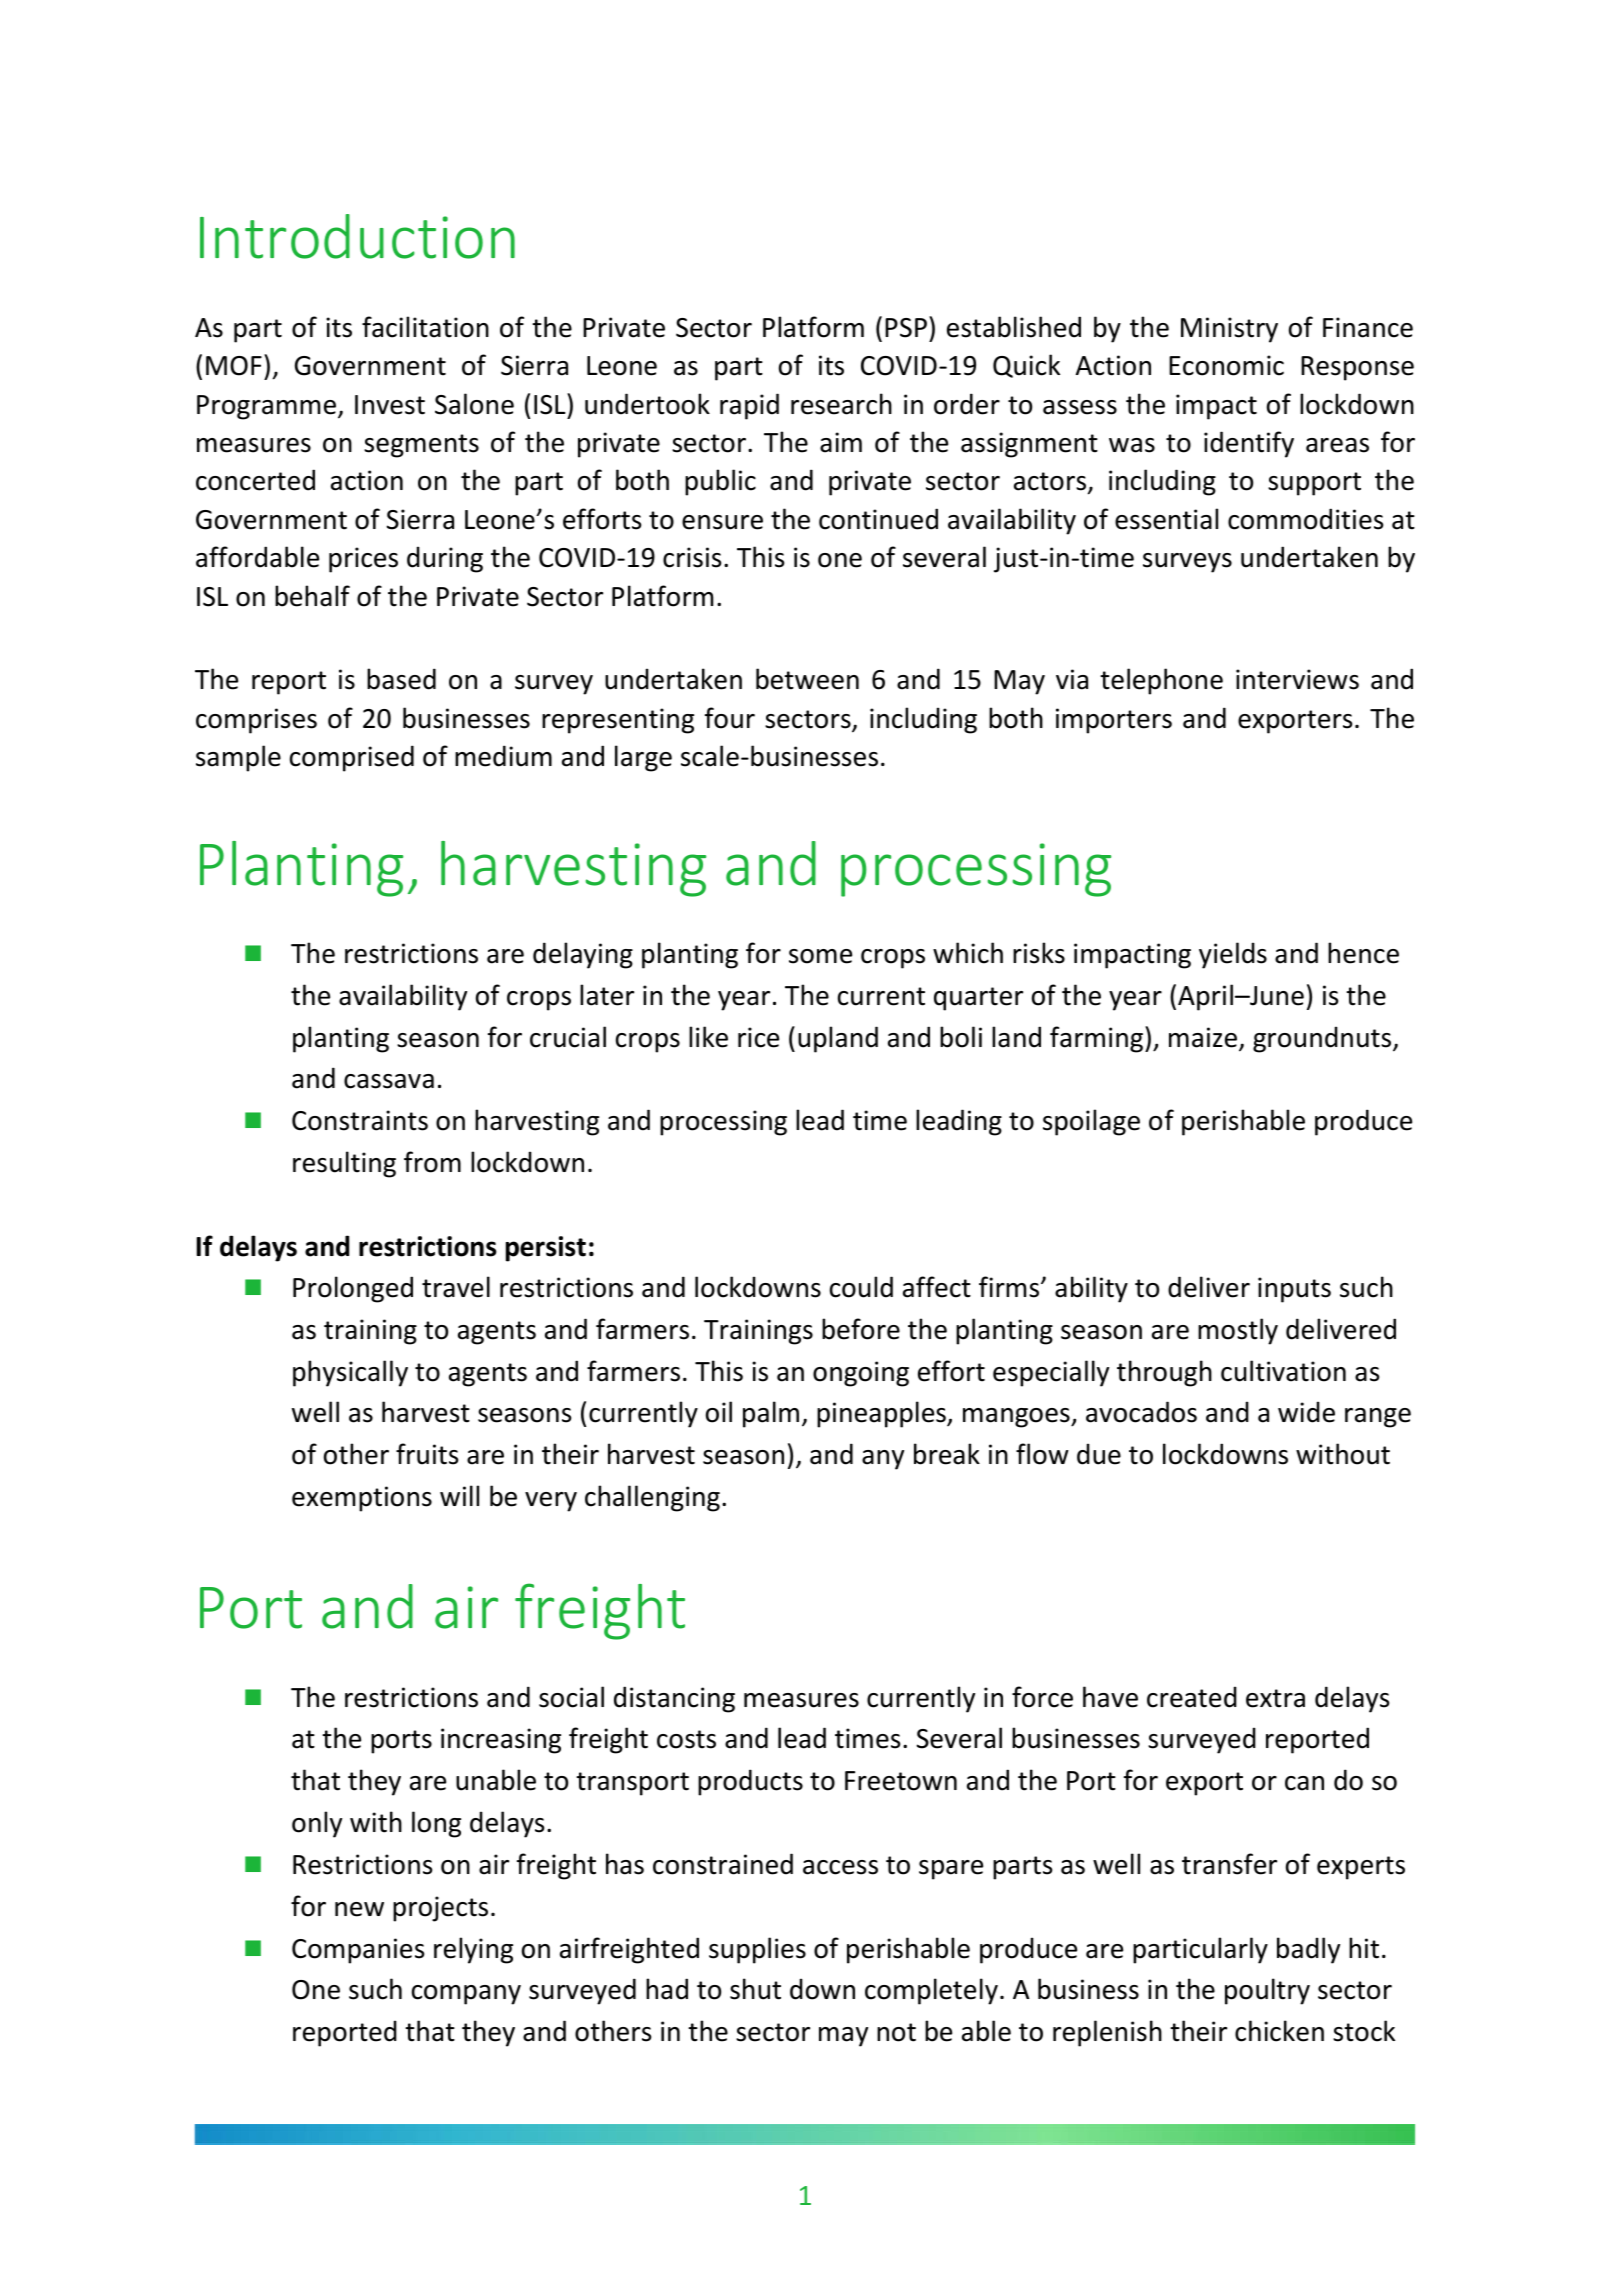 Image resolution: width=1610 pixels, height=2278 pixels. I want to click on some, so click(820, 956).
